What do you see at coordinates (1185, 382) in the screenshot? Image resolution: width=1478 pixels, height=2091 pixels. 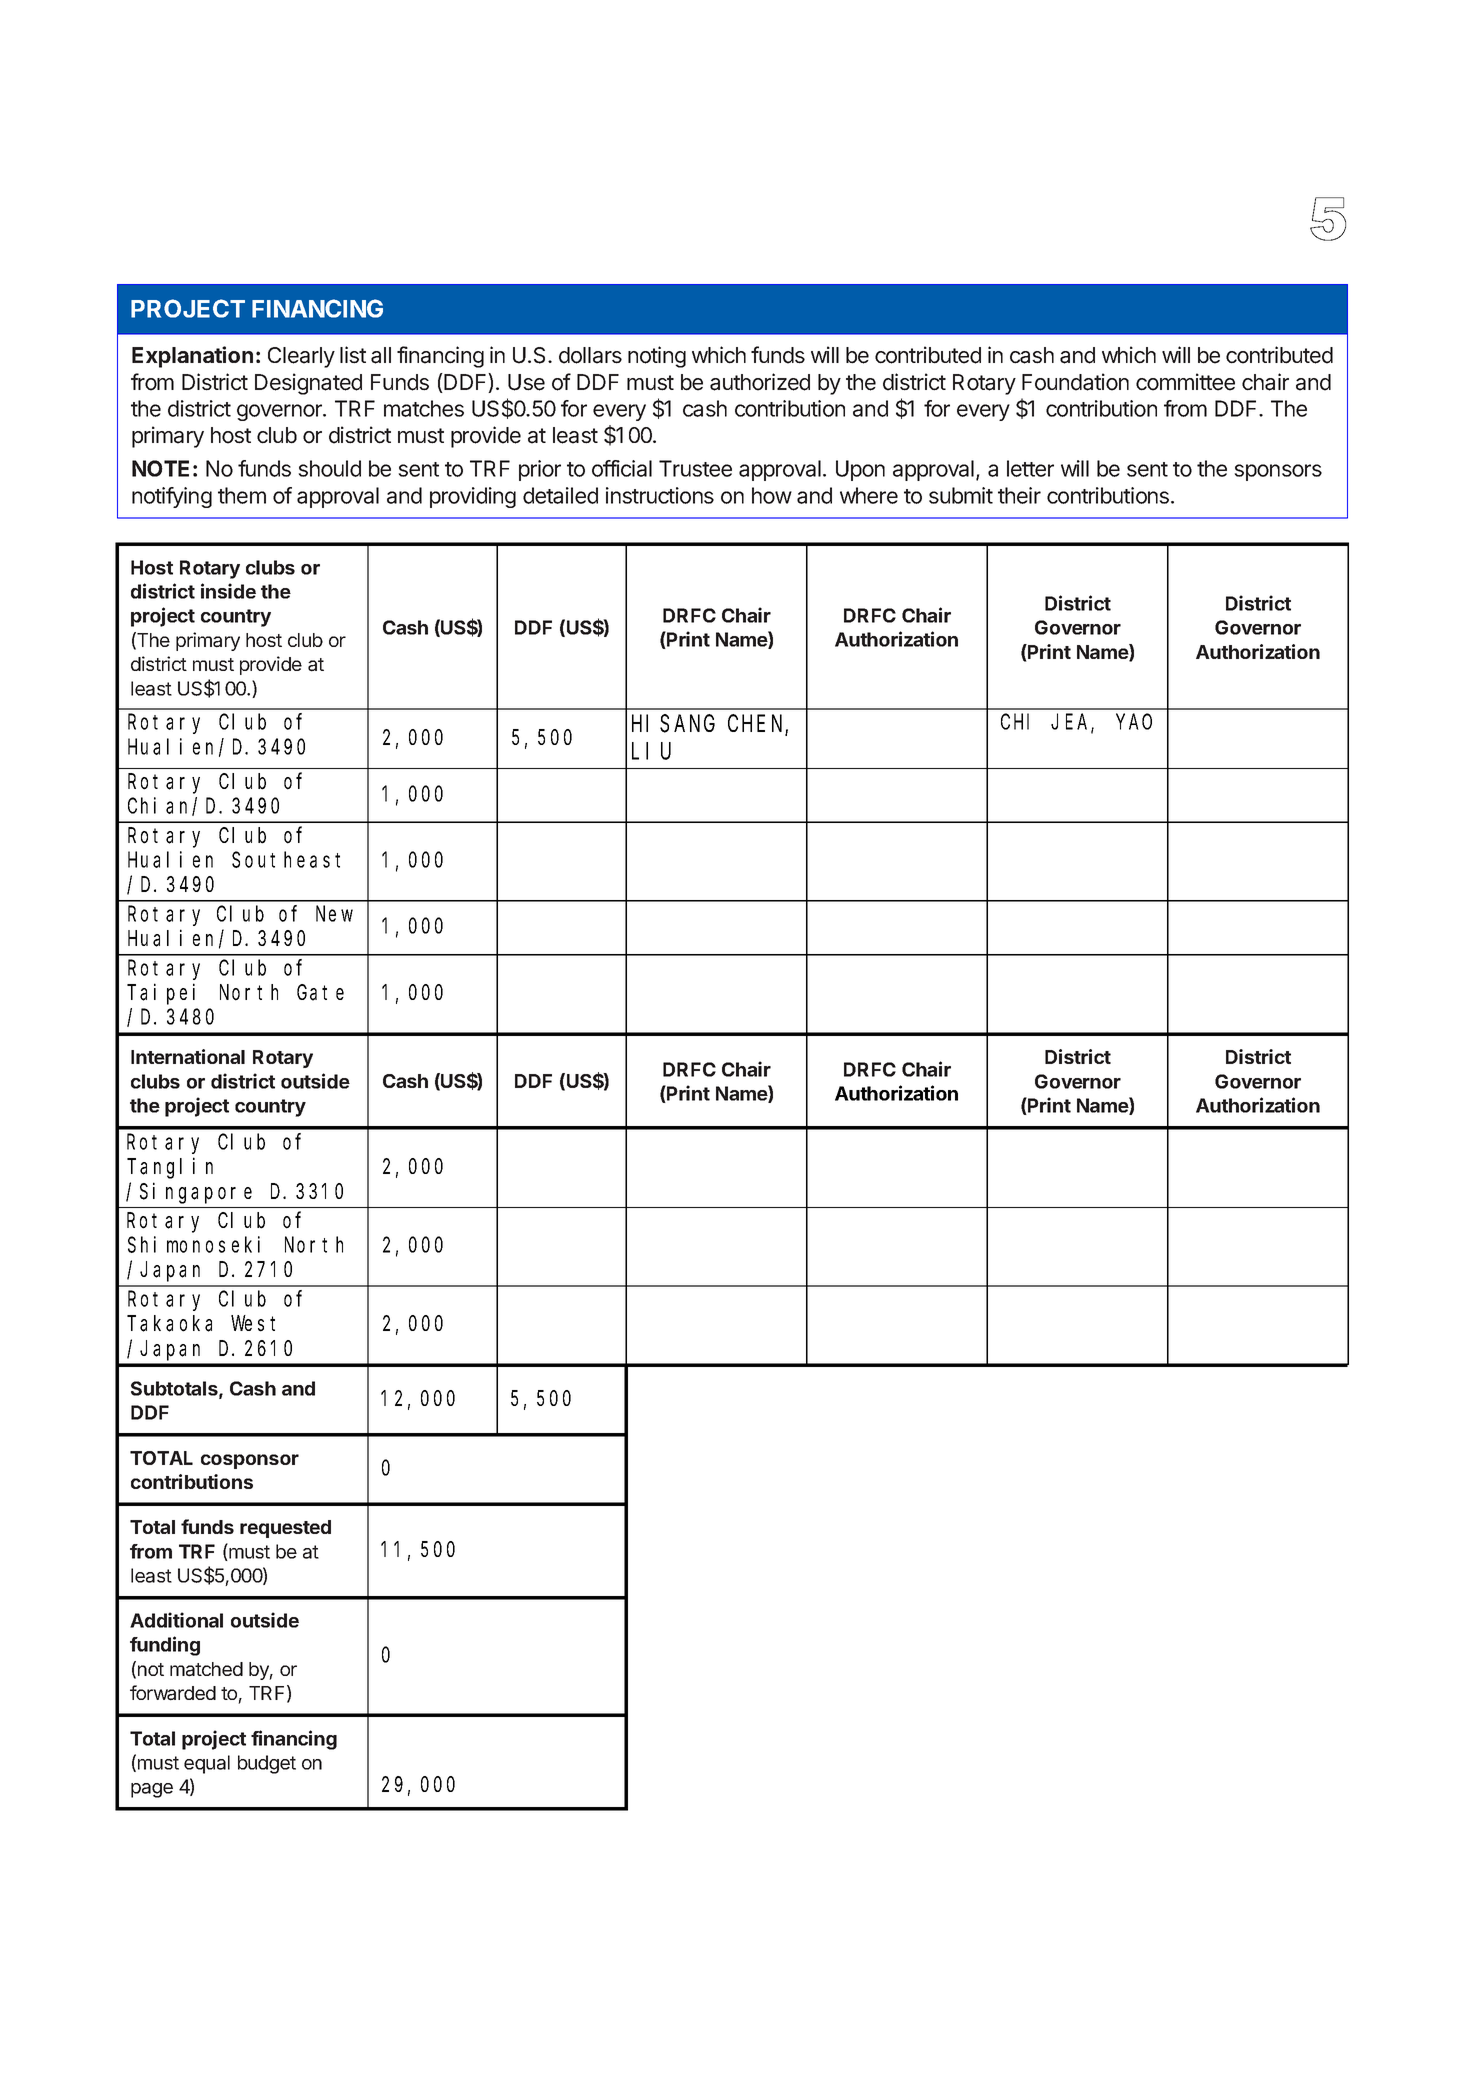 I see `committee` at bounding box center [1185, 382].
